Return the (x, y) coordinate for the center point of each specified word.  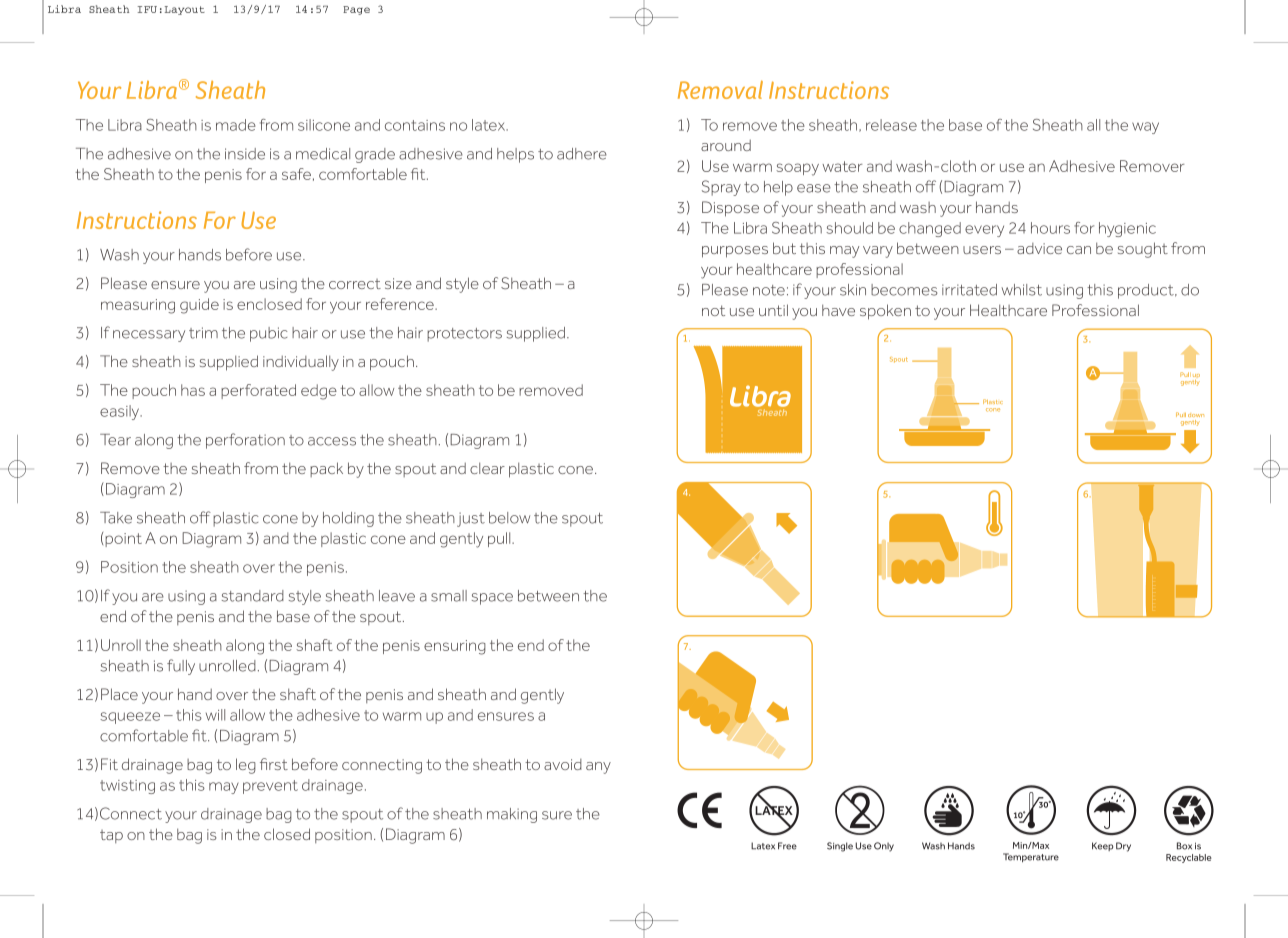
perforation (245, 441)
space (492, 599)
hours (1050, 228)
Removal (720, 89)
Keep (1102, 846)
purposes (735, 252)
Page (356, 10)
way (1145, 128)
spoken (885, 312)
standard (253, 596)
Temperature (1031, 857)
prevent (270, 787)
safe (296, 174)
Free (787, 846)
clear (487, 468)
